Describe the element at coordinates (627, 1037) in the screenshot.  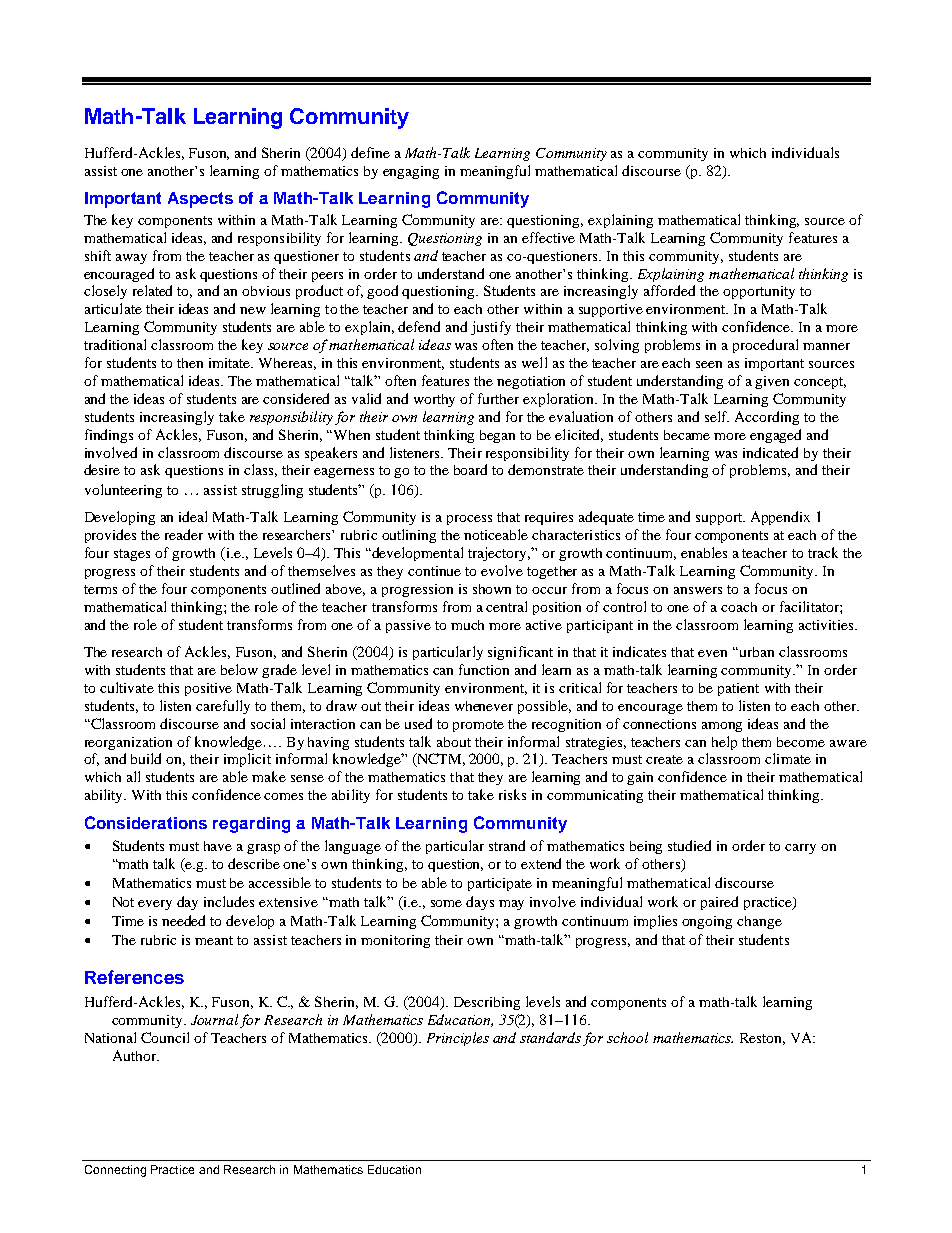
I see `school` at that location.
